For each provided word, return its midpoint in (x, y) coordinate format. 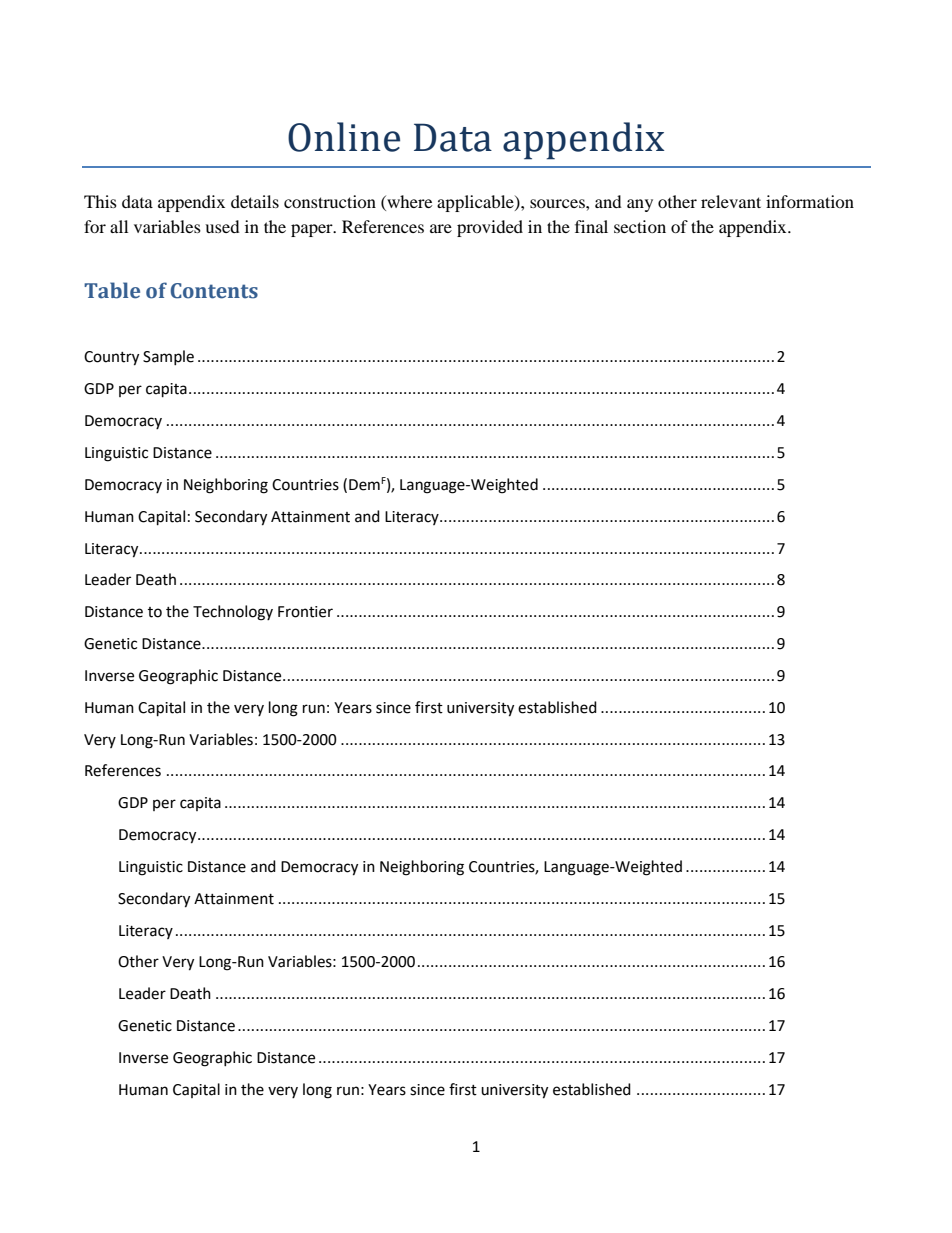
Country (111, 358)
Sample (168, 357)
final (591, 226)
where (408, 201)
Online (344, 137)
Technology (233, 613)
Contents (214, 291)
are (441, 228)
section (640, 226)
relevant (731, 201)
